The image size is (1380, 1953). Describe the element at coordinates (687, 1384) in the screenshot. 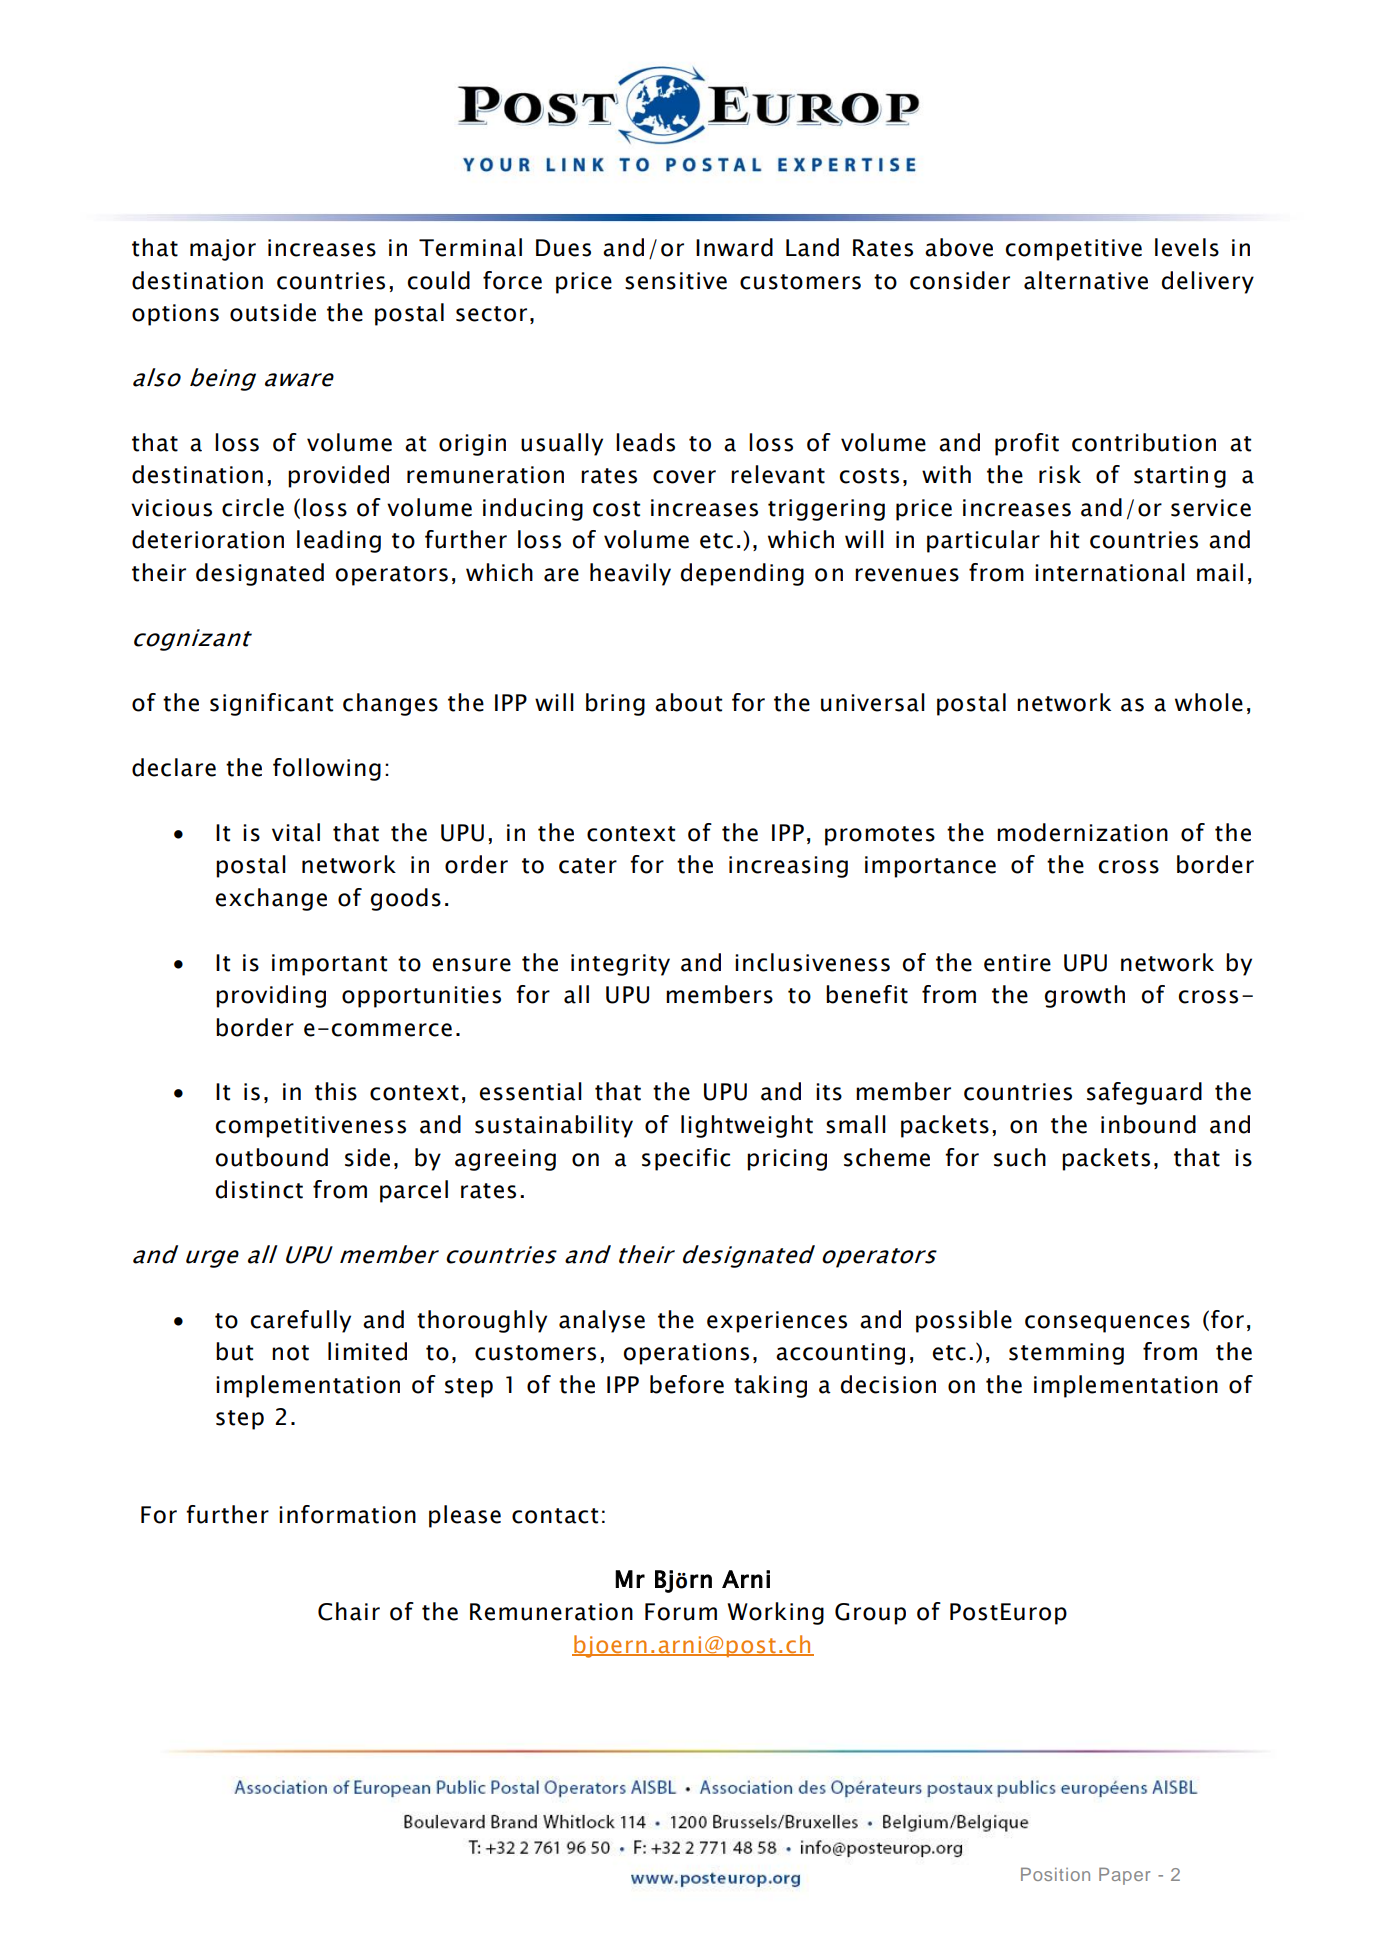

I see `before` at that location.
